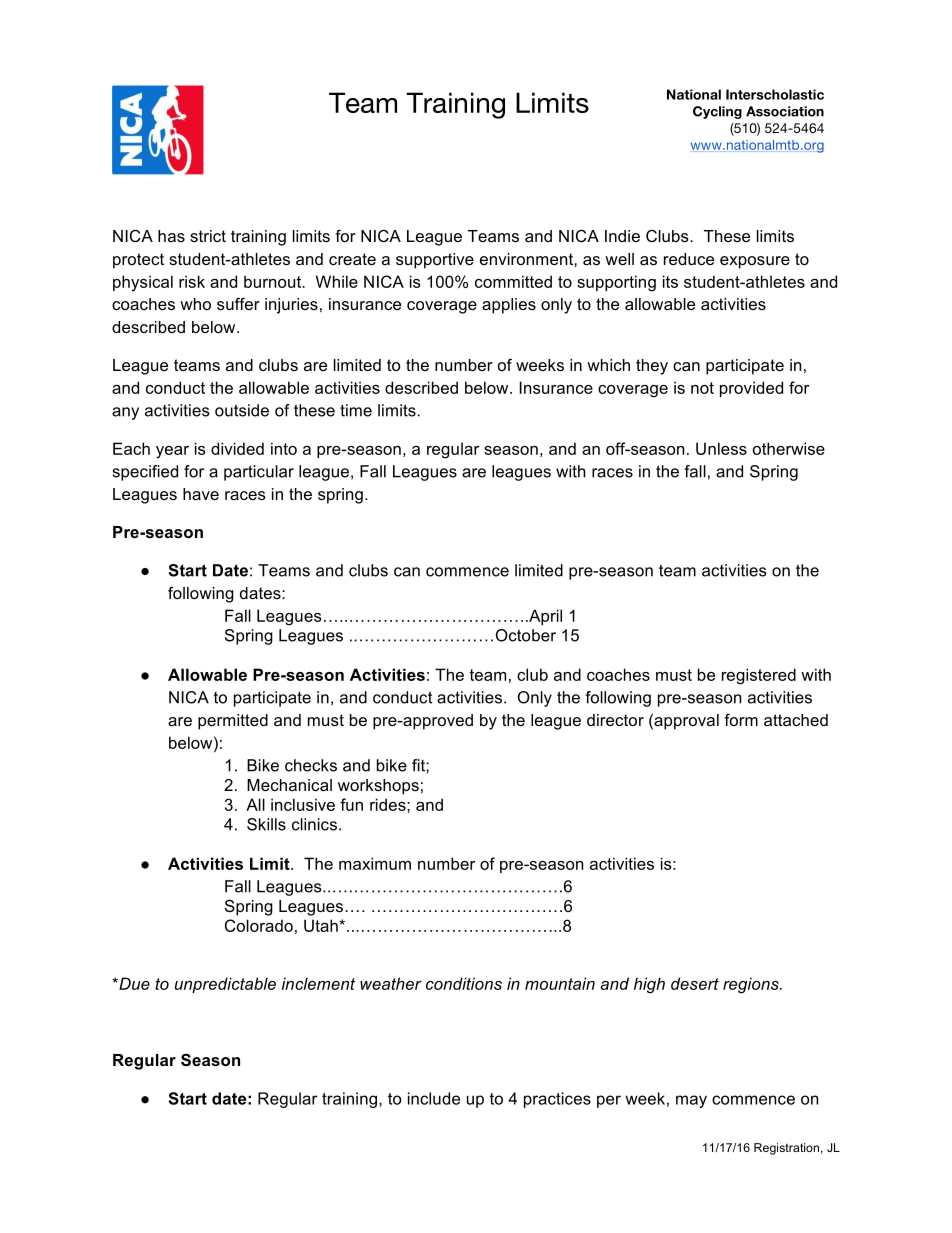 The width and height of the document is (952, 1233). I want to click on permitted, so click(233, 722).
